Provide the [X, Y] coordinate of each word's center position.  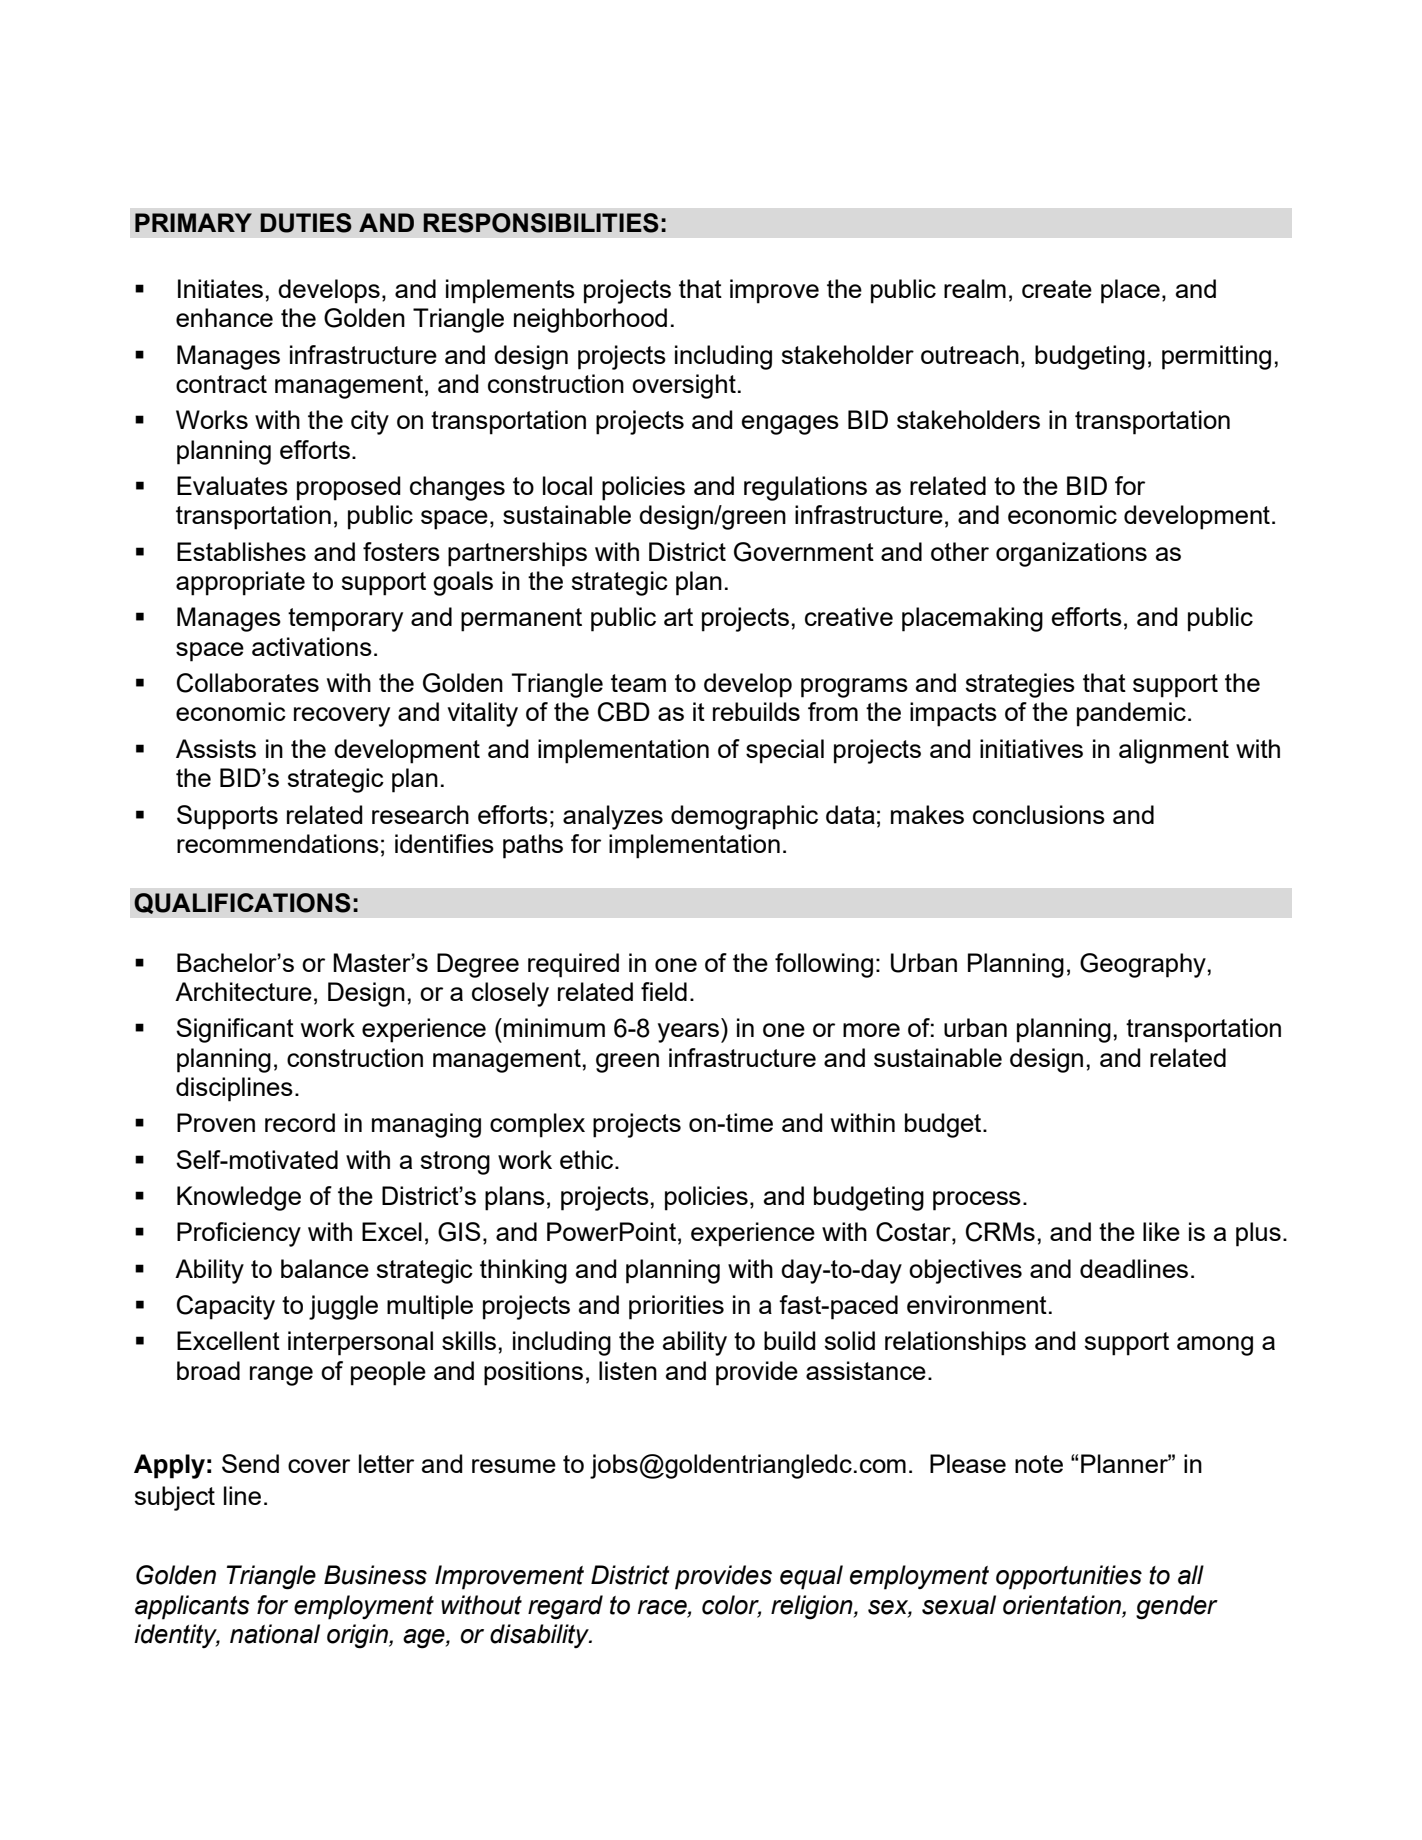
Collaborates [248, 683]
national [275, 1634]
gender [1177, 1607]
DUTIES [306, 223]
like [1161, 1231]
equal [811, 1577]
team [638, 683]
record [300, 1122]
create [1057, 289]
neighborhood [590, 320]
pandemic [1131, 714]
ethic [588, 1159]
